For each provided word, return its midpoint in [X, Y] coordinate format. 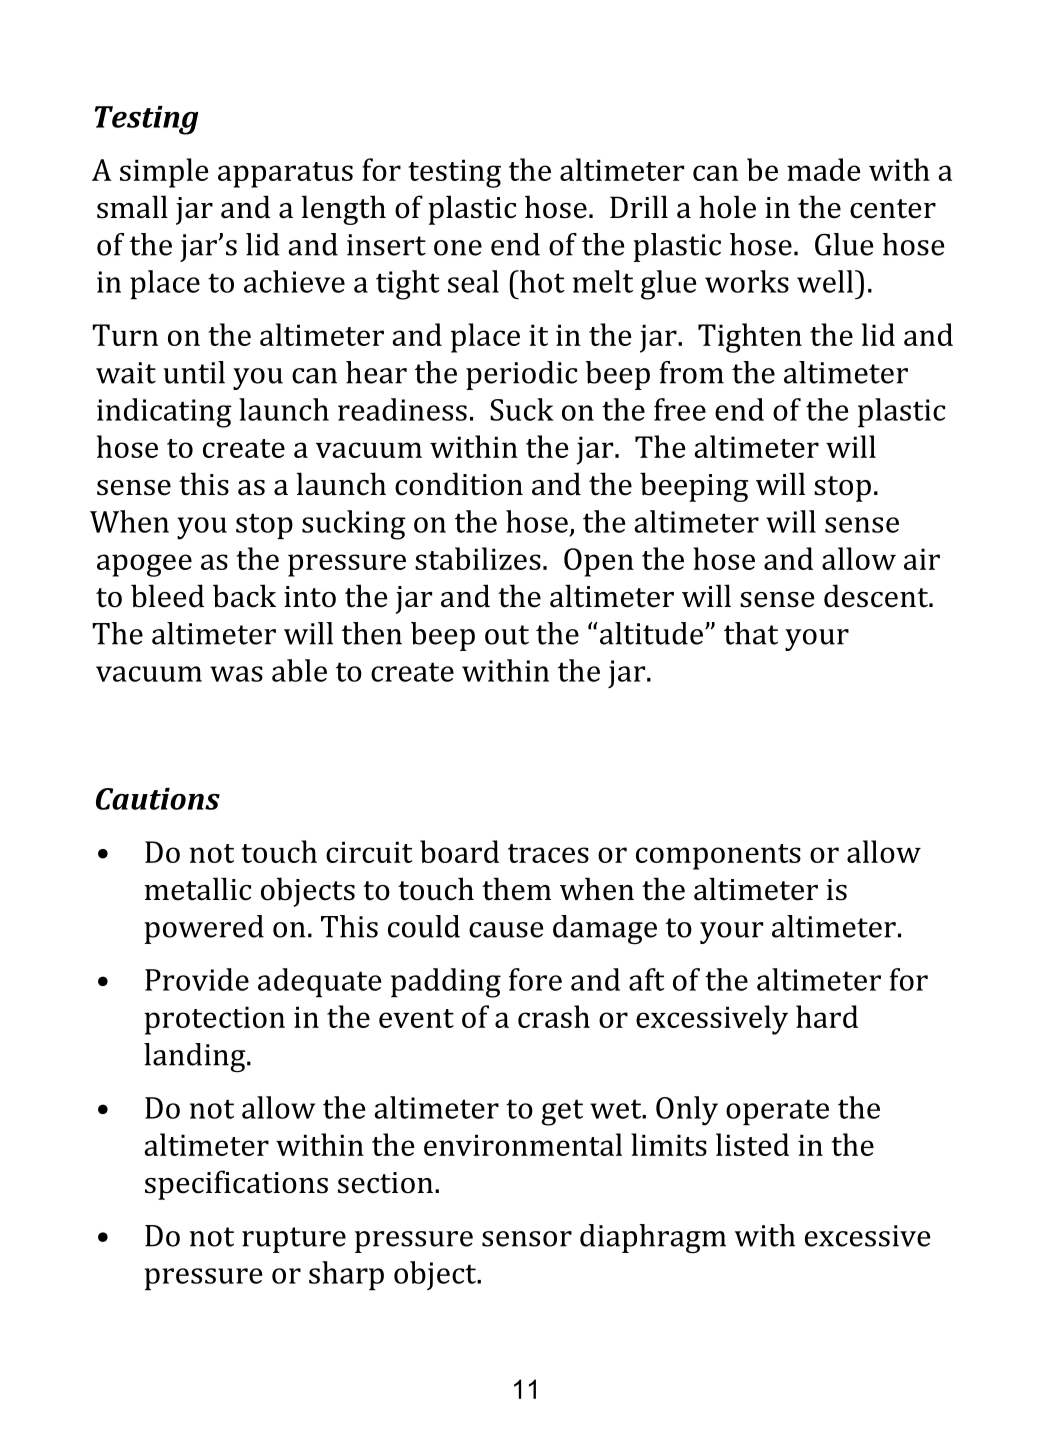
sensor [527, 1239]
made [824, 169]
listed [752, 1144]
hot [541, 281]
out [507, 635]
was [236, 674]
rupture [294, 1240]
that [751, 633]
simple [164, 173]
